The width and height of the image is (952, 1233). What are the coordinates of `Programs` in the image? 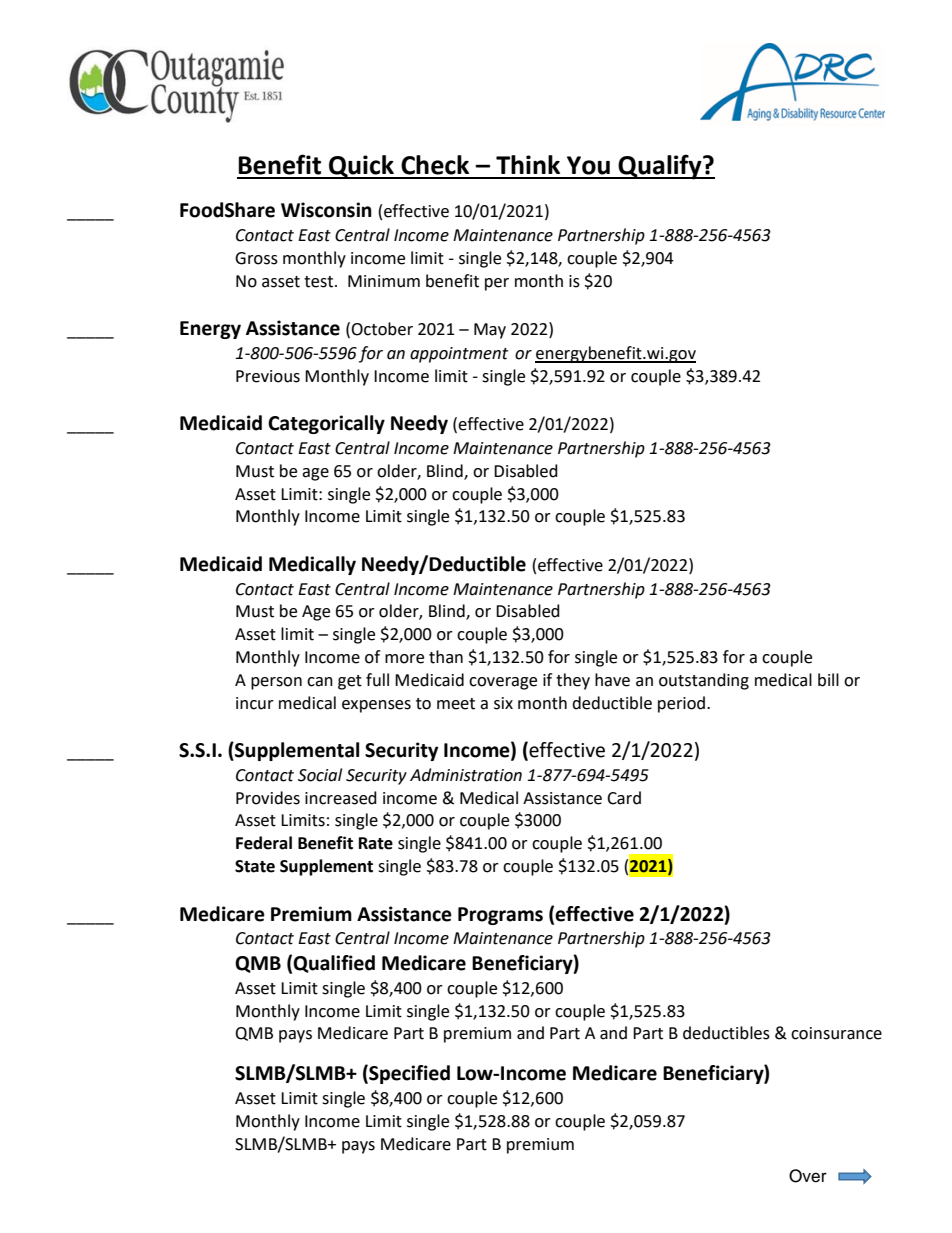 It's located at (500, 916).
